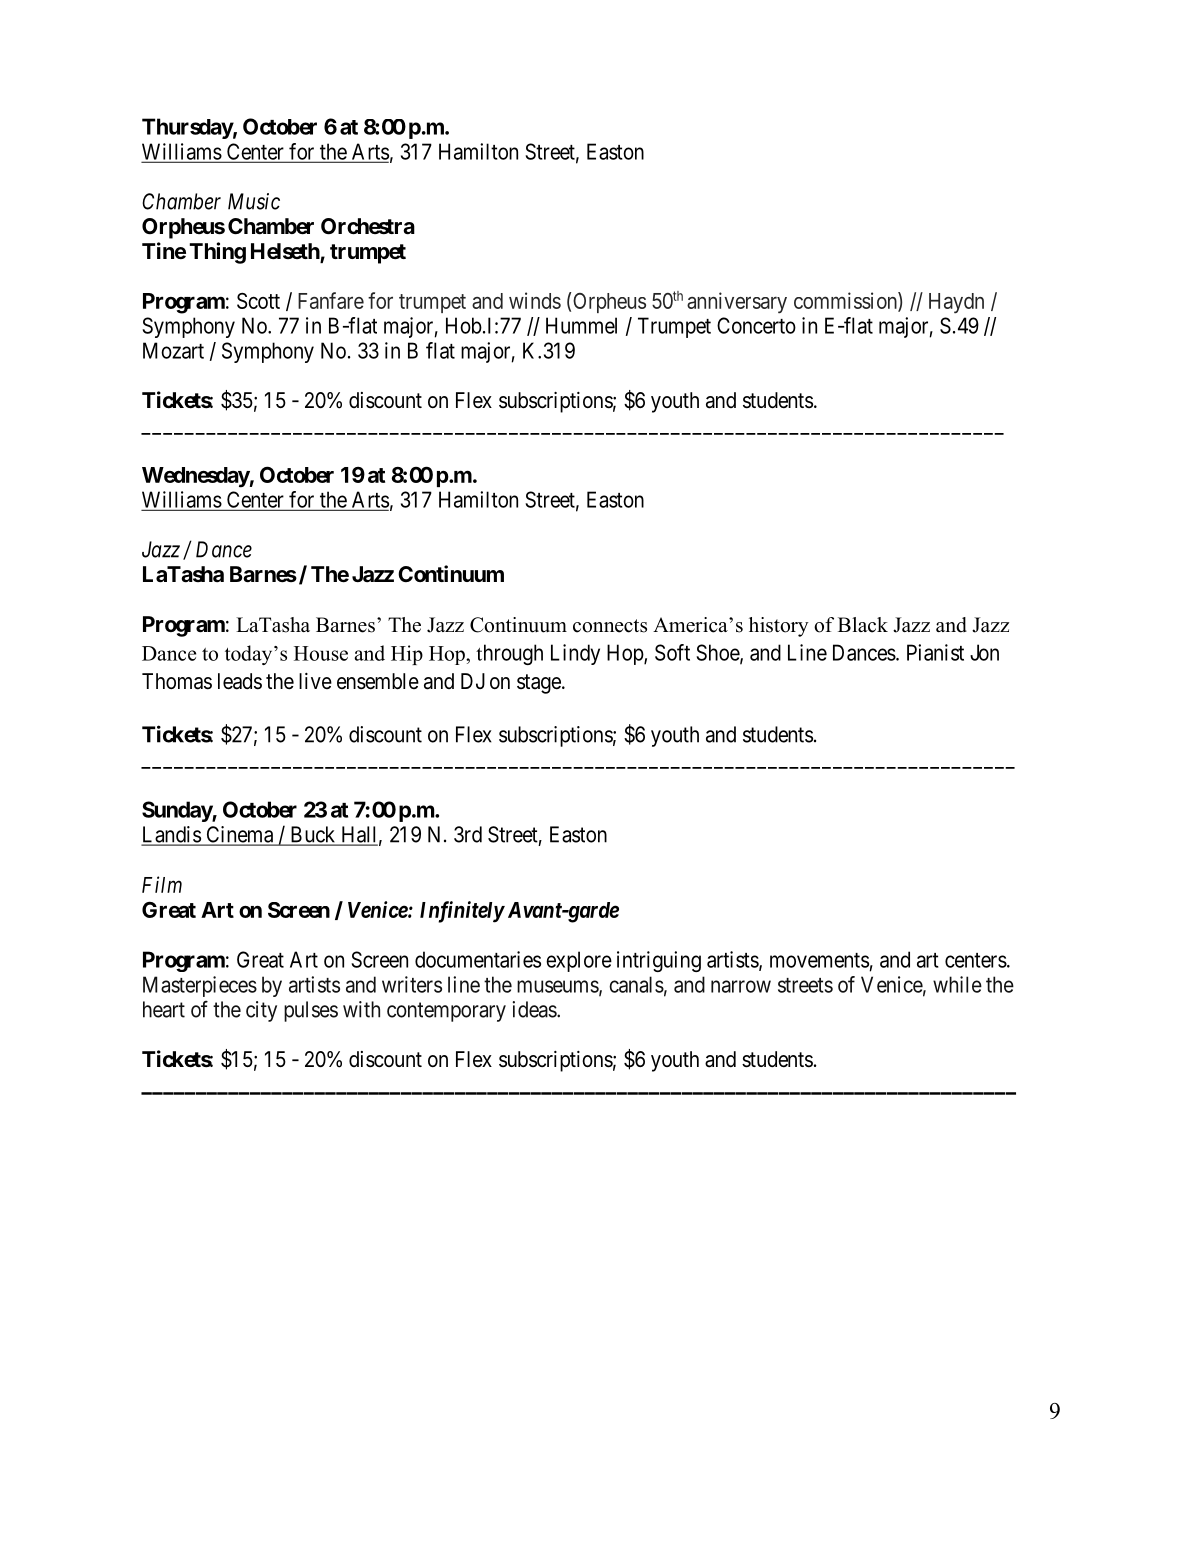 The width and height of the document is (1202, 1556). What do you see at coordinates (863, 625) in the document?
I see `Black` at bounding box center [863, 625].
